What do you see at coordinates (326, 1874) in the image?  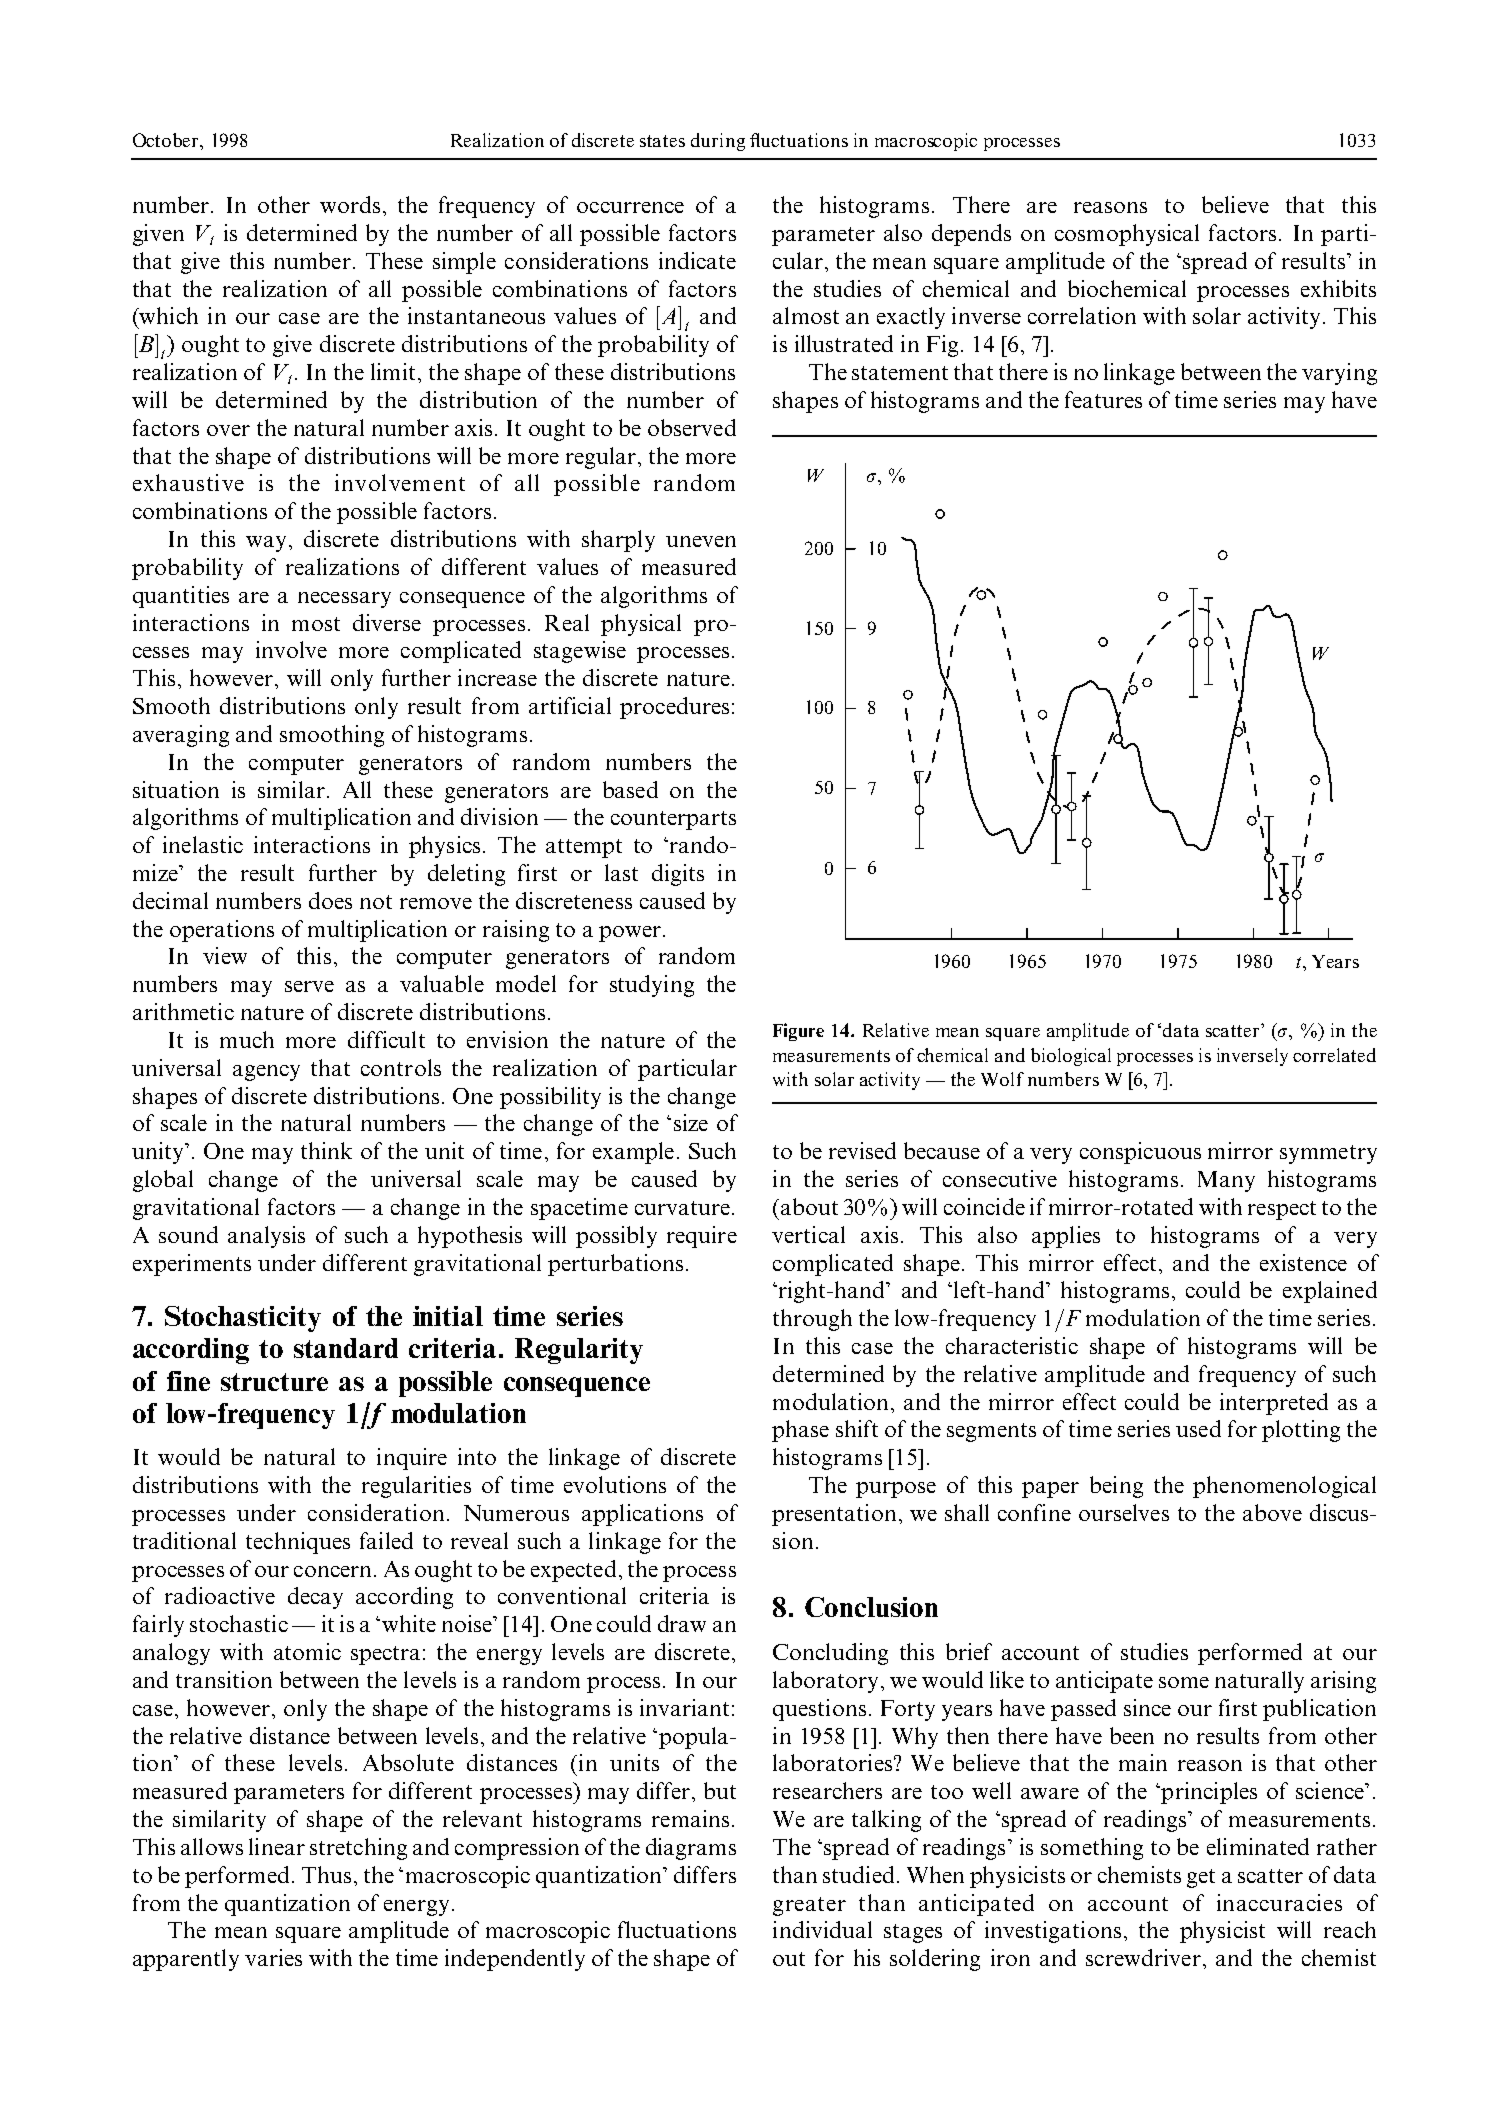 I see `Thus` at bounding box center [326, 1874].
